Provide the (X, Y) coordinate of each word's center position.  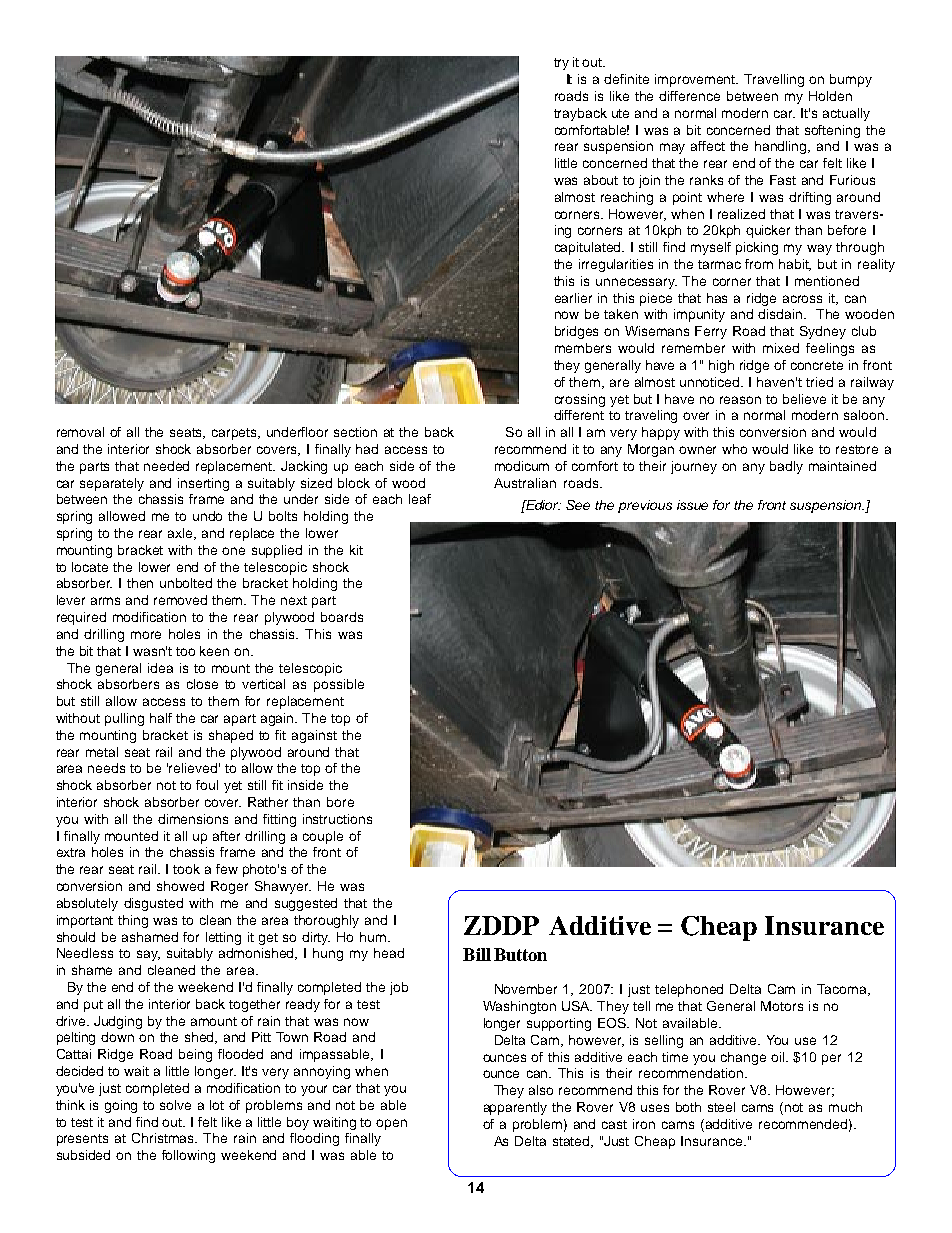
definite (626, 79)
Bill (477, 954)
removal (80, 432)
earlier (573, 298)
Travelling (774, 80)
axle (182, 534)
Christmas (164, 1138)
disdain (781, 314)
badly (786, 467)
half (161, 718)
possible (339, 685)
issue (692, 505)
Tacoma (843, 990)
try (561, 64)
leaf (420, 499)
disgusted (153, 904)
